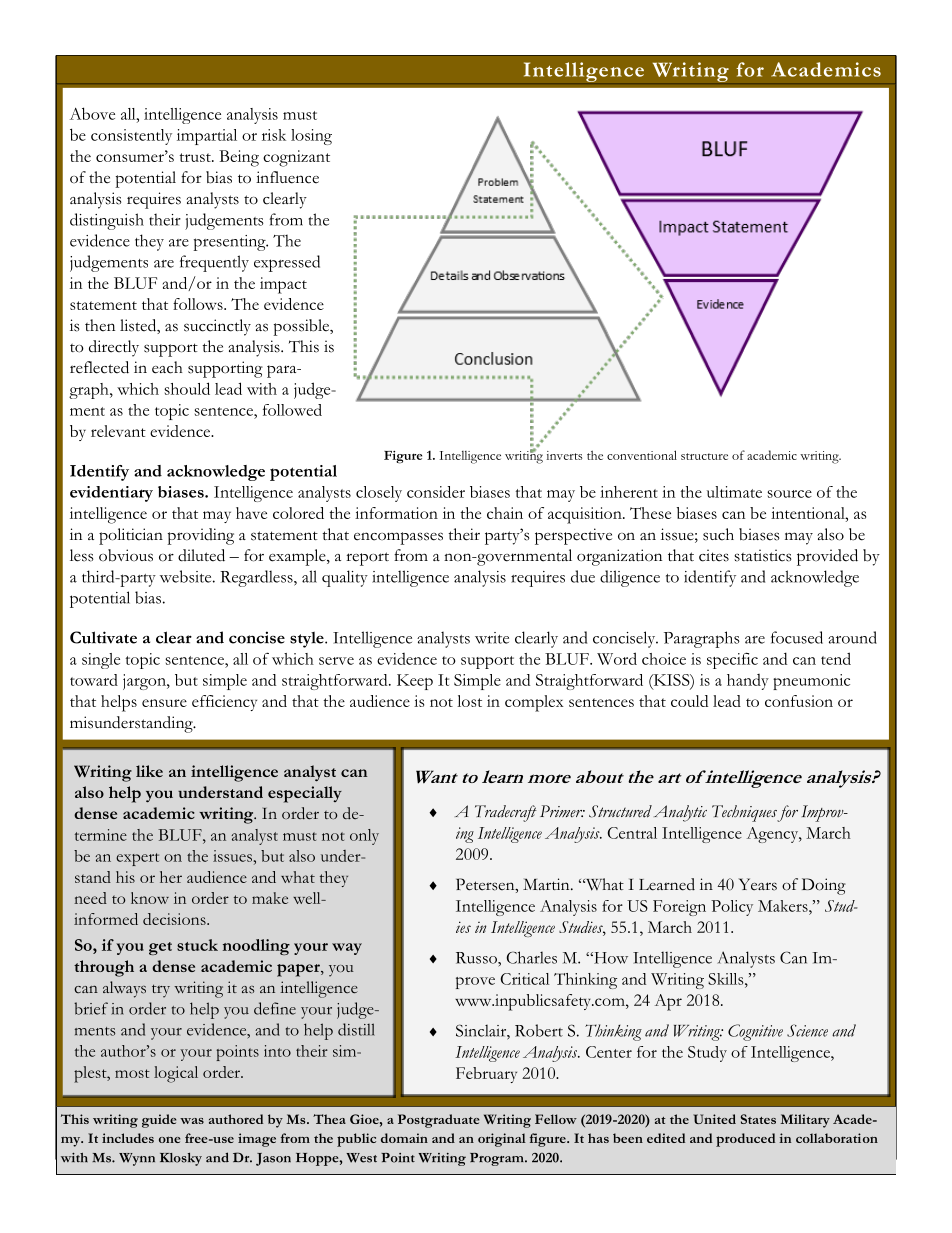 The image size is (952, 1233). What do you see at coordinates (137, 859) in the image?
I see `expert` at bounding box center [137, 859].
